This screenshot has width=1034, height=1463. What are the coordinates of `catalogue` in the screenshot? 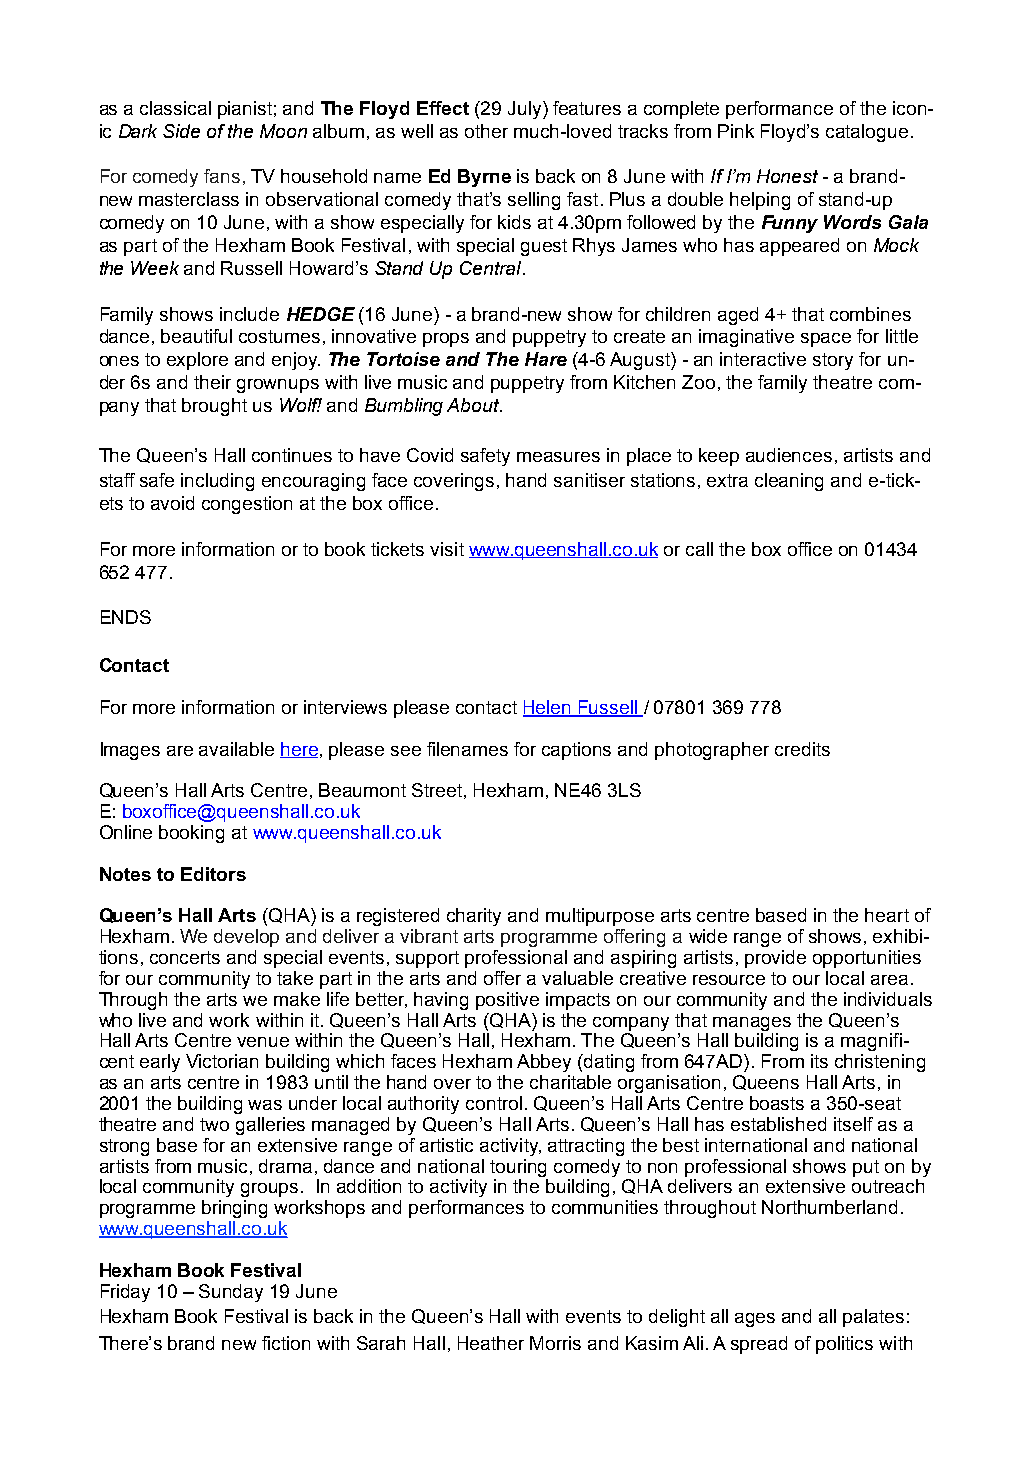 It's located at (867, 133).
